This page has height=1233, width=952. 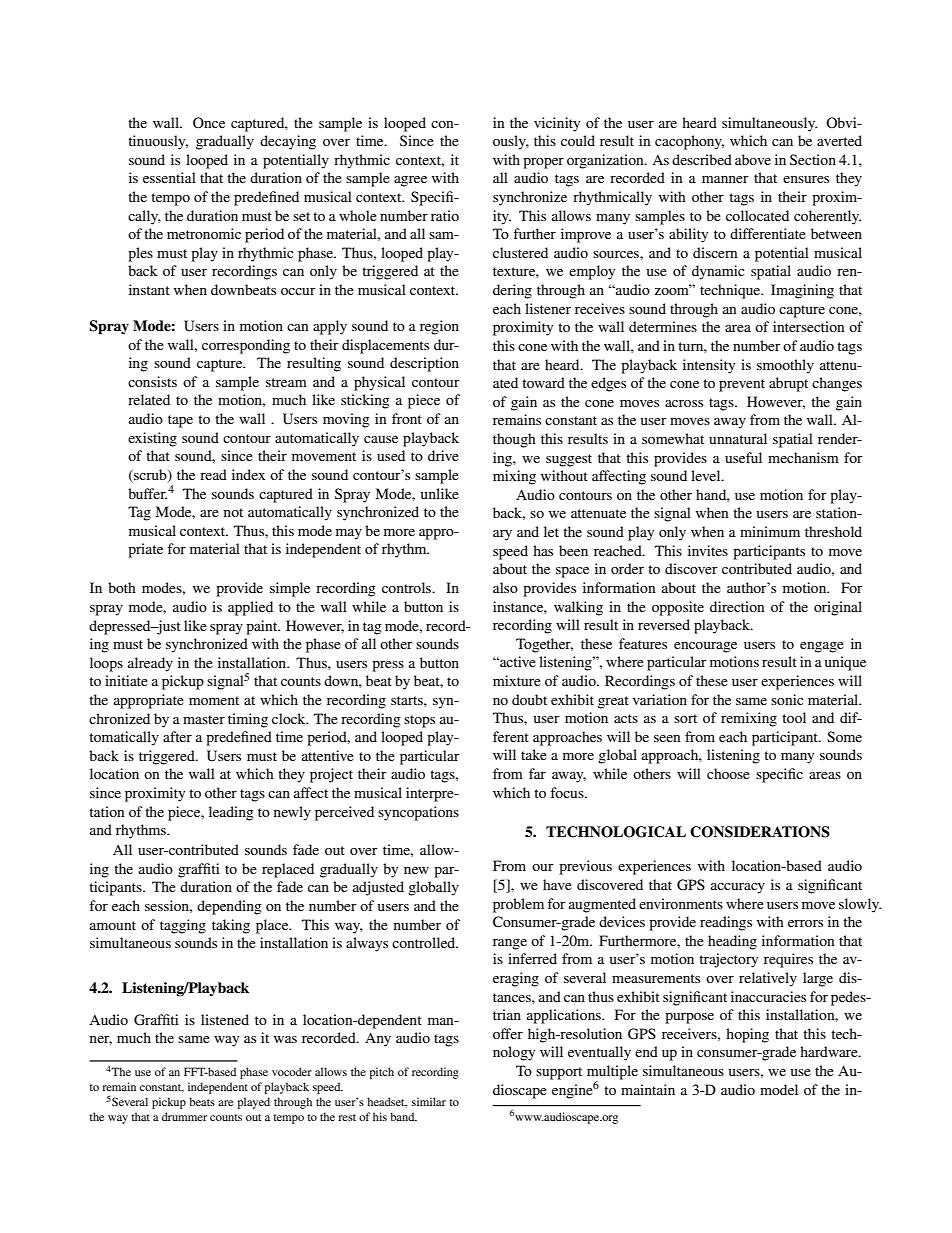 I want to click on direction, so click(x=737, y=606).
